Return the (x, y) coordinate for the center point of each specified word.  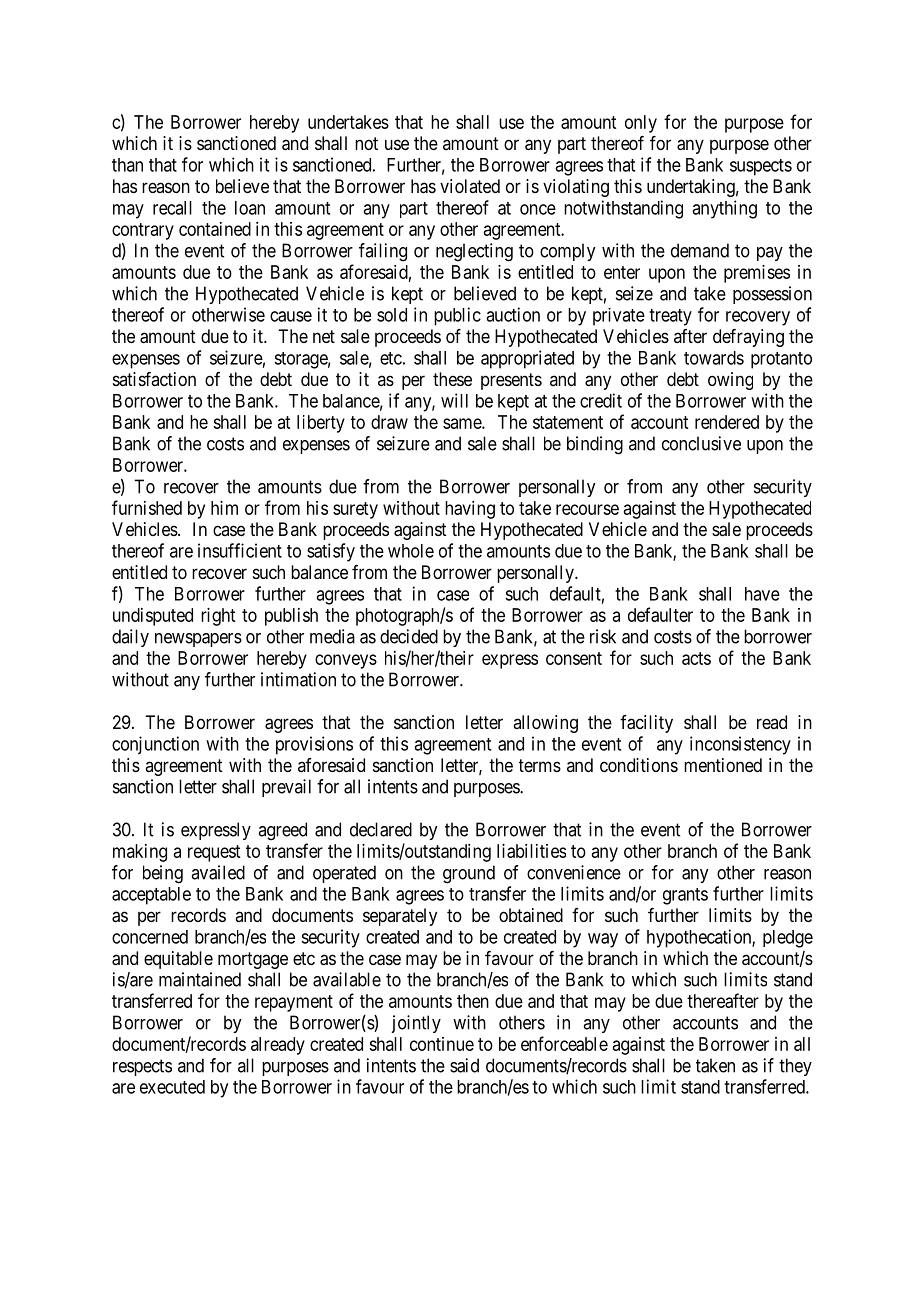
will (454, 400)
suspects (761, 167)
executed (172, 1087)
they (795, 1067)
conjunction (155, 745)
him (224, 508)
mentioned (723, 765)
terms (540, 765)
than (127, 165)
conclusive (701, 443)
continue (442, 1044)
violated (470, 186)
